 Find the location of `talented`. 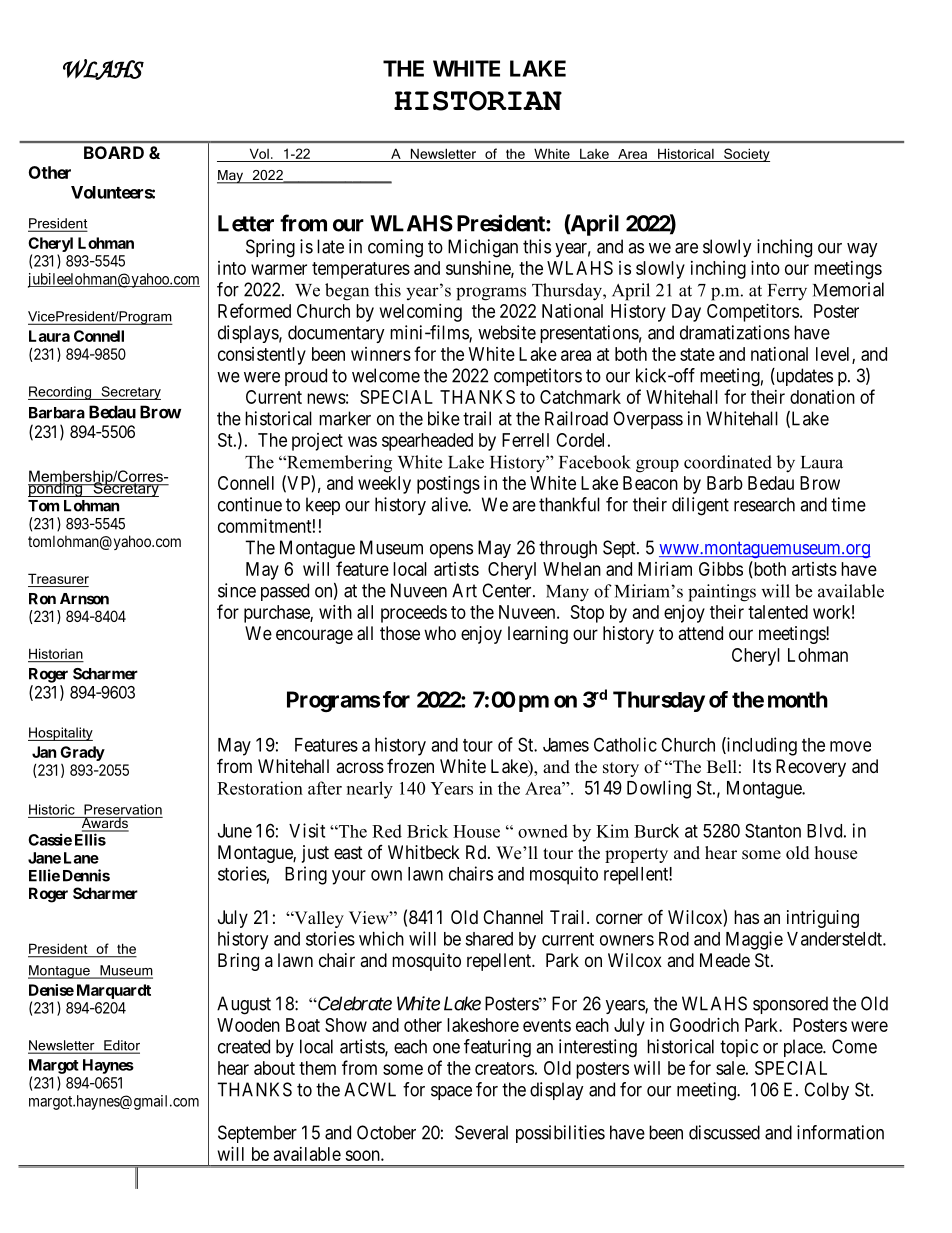

talented is located at coordinates (778, 612).
